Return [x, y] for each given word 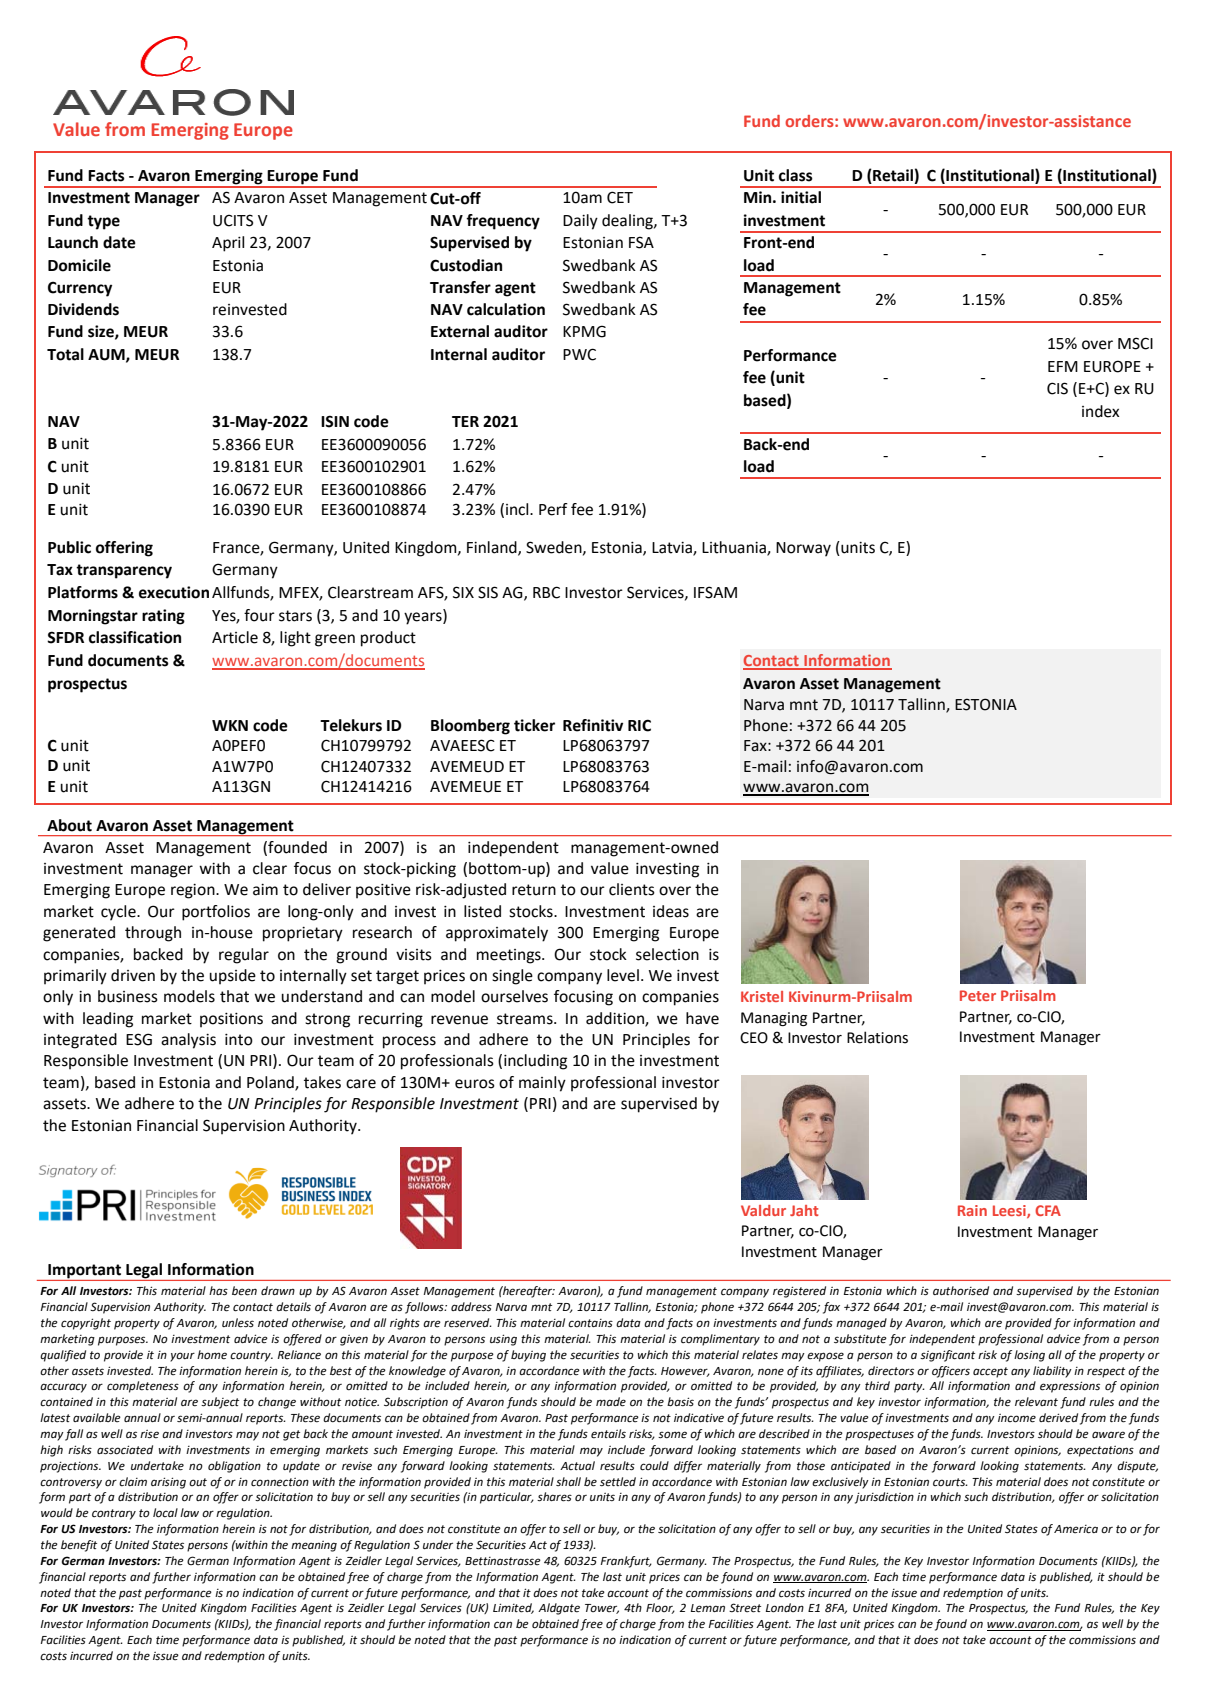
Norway [803, 549]
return [534, 890]
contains [590, 1323]
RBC [546, 592]
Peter [978, 995]
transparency [124, 571]
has [218, 1291]
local [165, 1513]
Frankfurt [626, 1562]
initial [801, 197]
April [228, 244]
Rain [972, 1210]
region [194, 891]
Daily [580, 222]
